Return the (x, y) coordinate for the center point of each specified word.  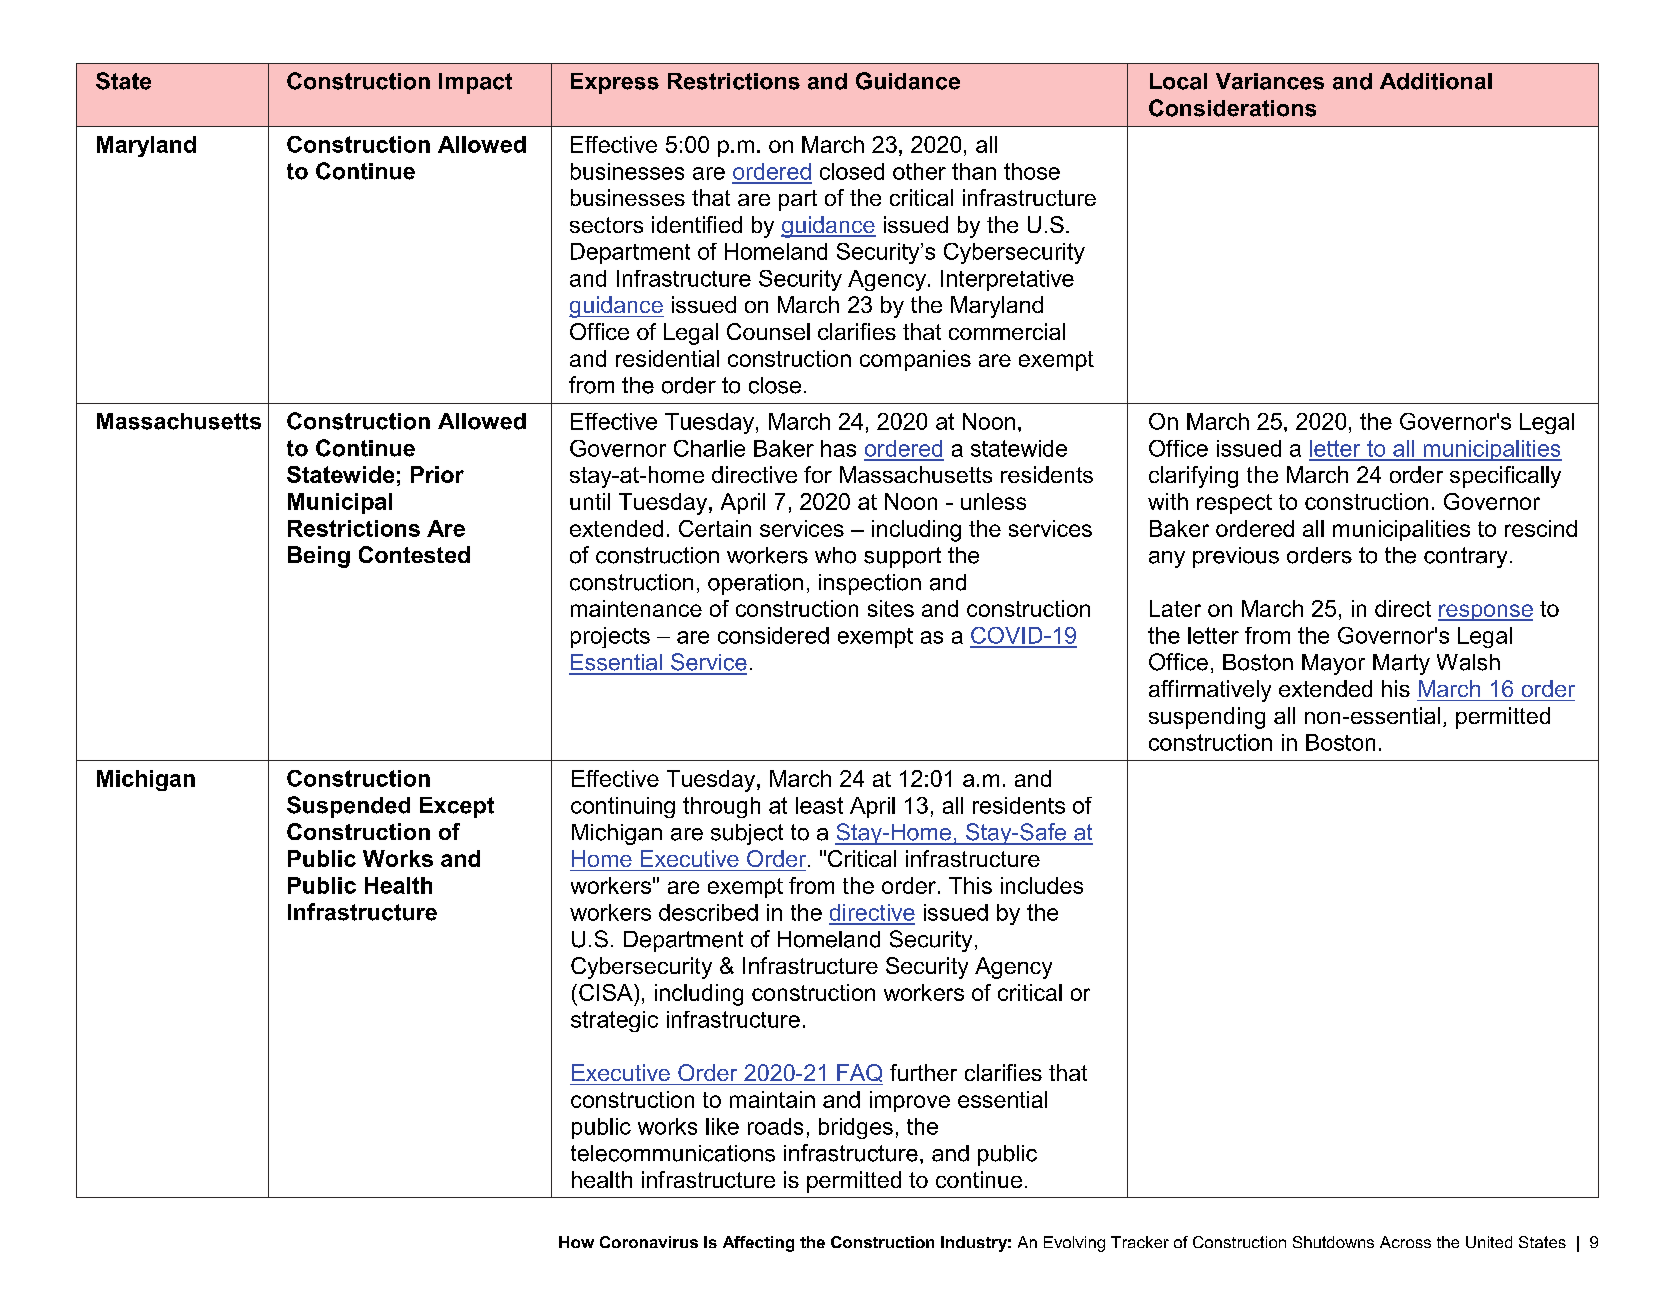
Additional (1436, 81)
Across (1405, 1242)
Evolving (1074, 1244)
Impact (475, 83)
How (576, 1242)
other (919, 171)
